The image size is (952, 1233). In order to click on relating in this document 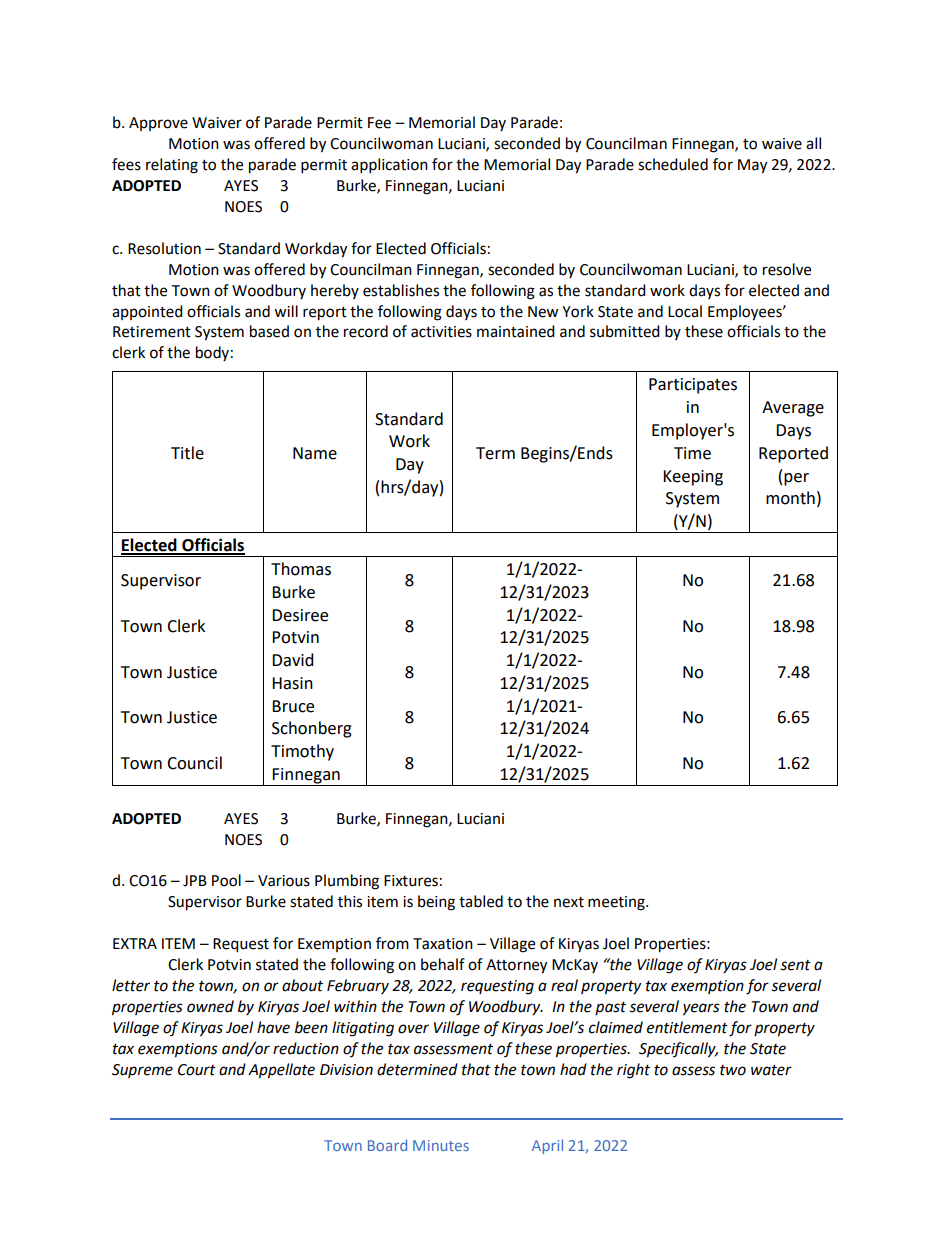, I will do `click(172, 166)`.
